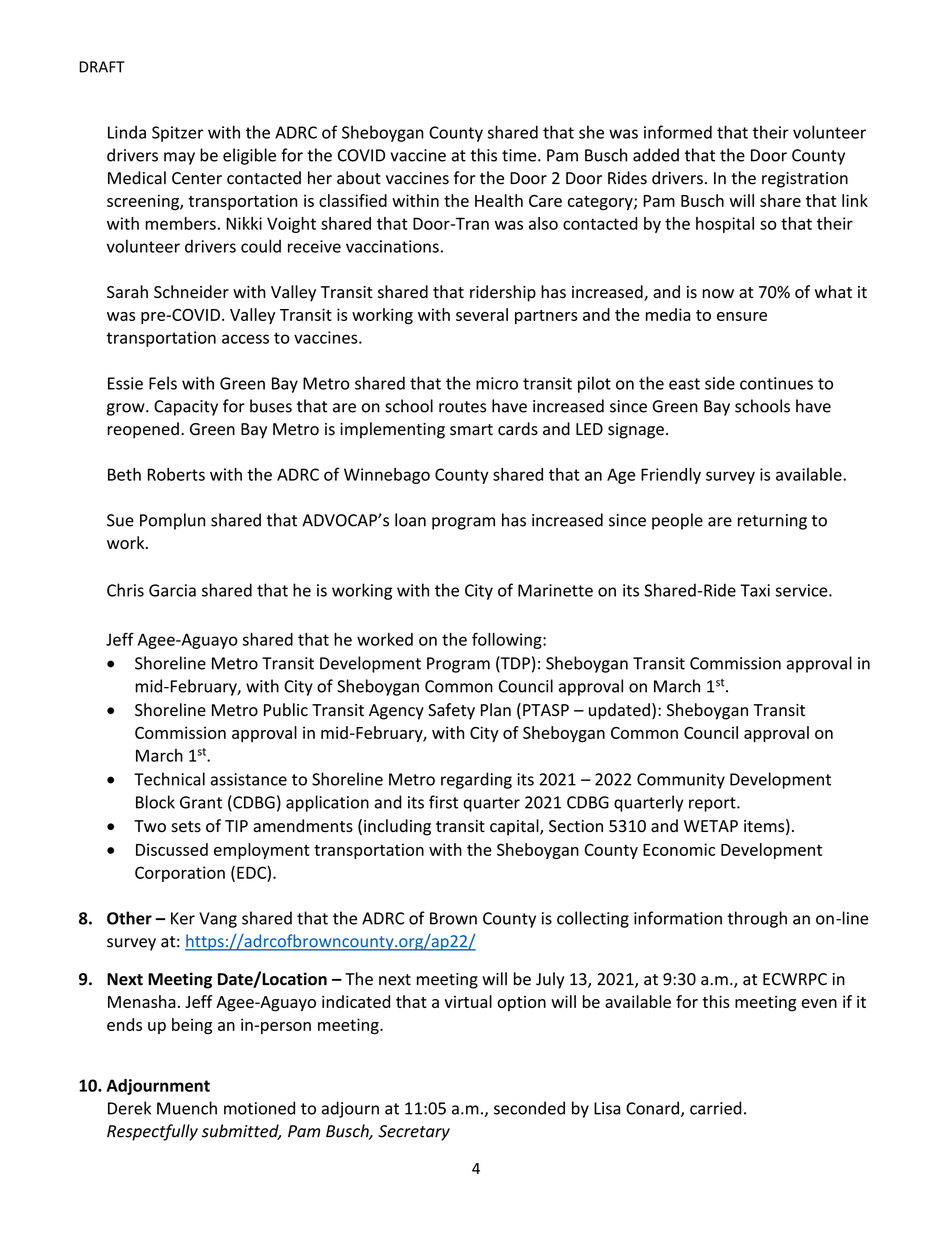 The width and height of the screenshot is (952, 1233). I want to click on Technical, so click(169, 779).
